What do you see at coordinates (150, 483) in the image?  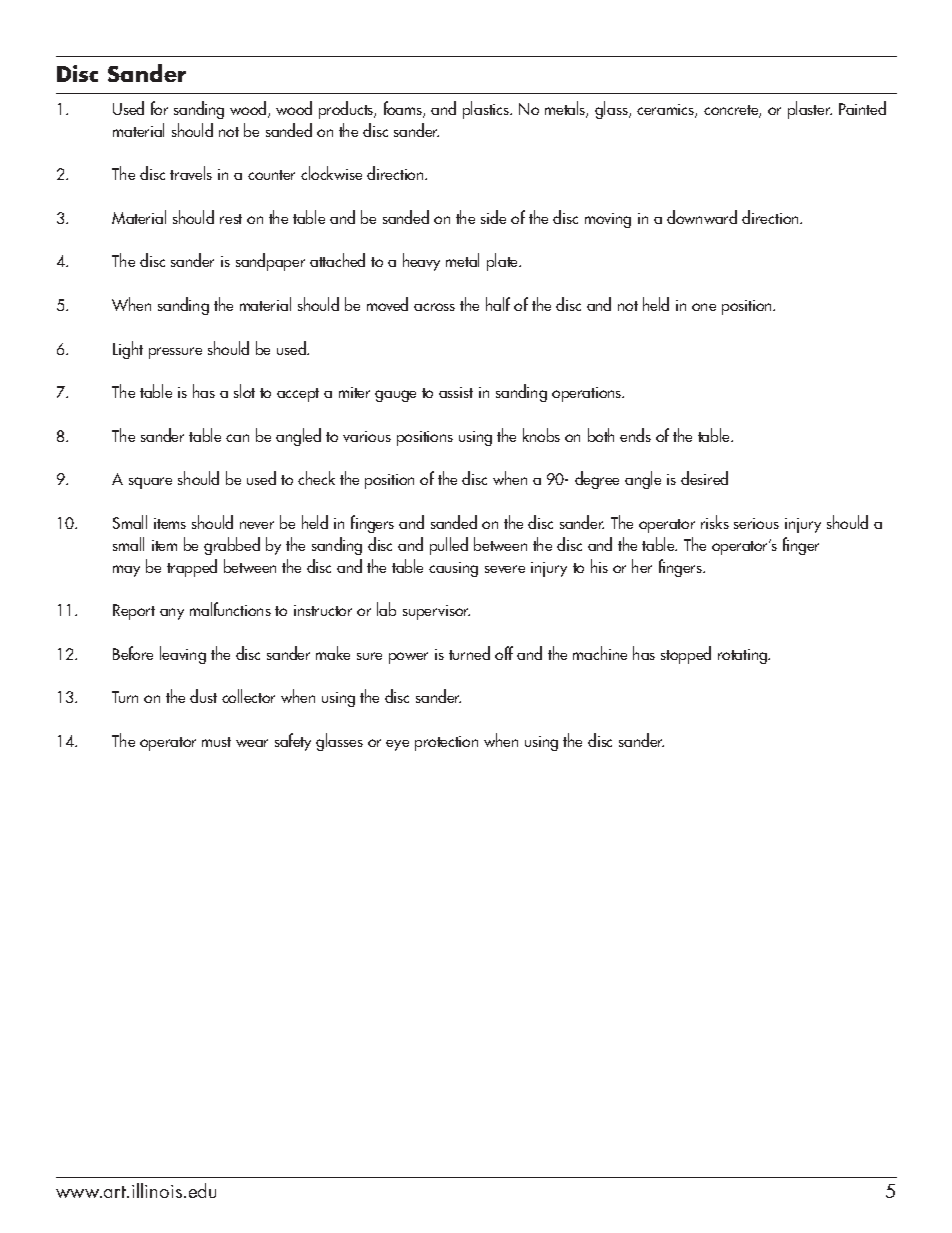 I see `square` at bounding box center [150, 483].
